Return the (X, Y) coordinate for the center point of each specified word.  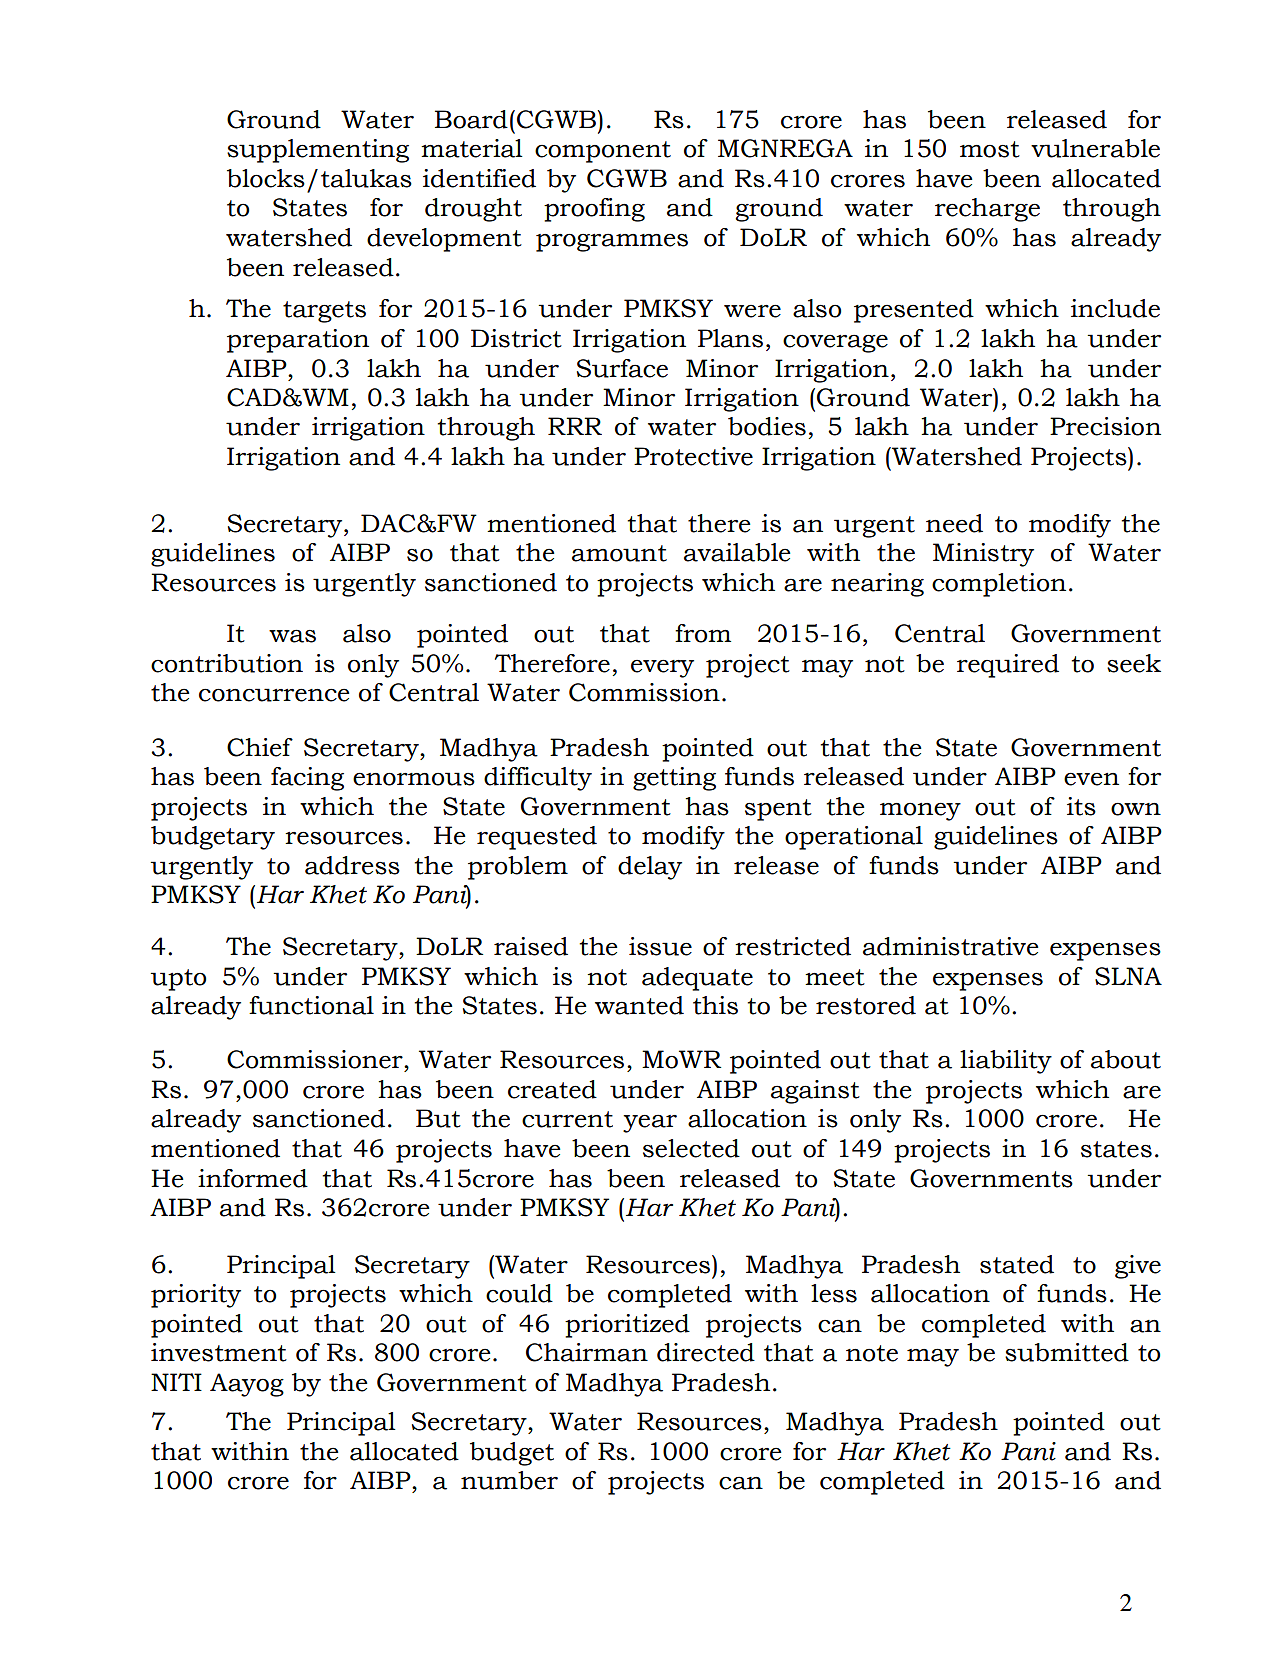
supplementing (318, 151)
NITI (176, 1382)
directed (706, 1352)
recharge (987, 210)
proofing (594, 210)
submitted (1067, 1352)
